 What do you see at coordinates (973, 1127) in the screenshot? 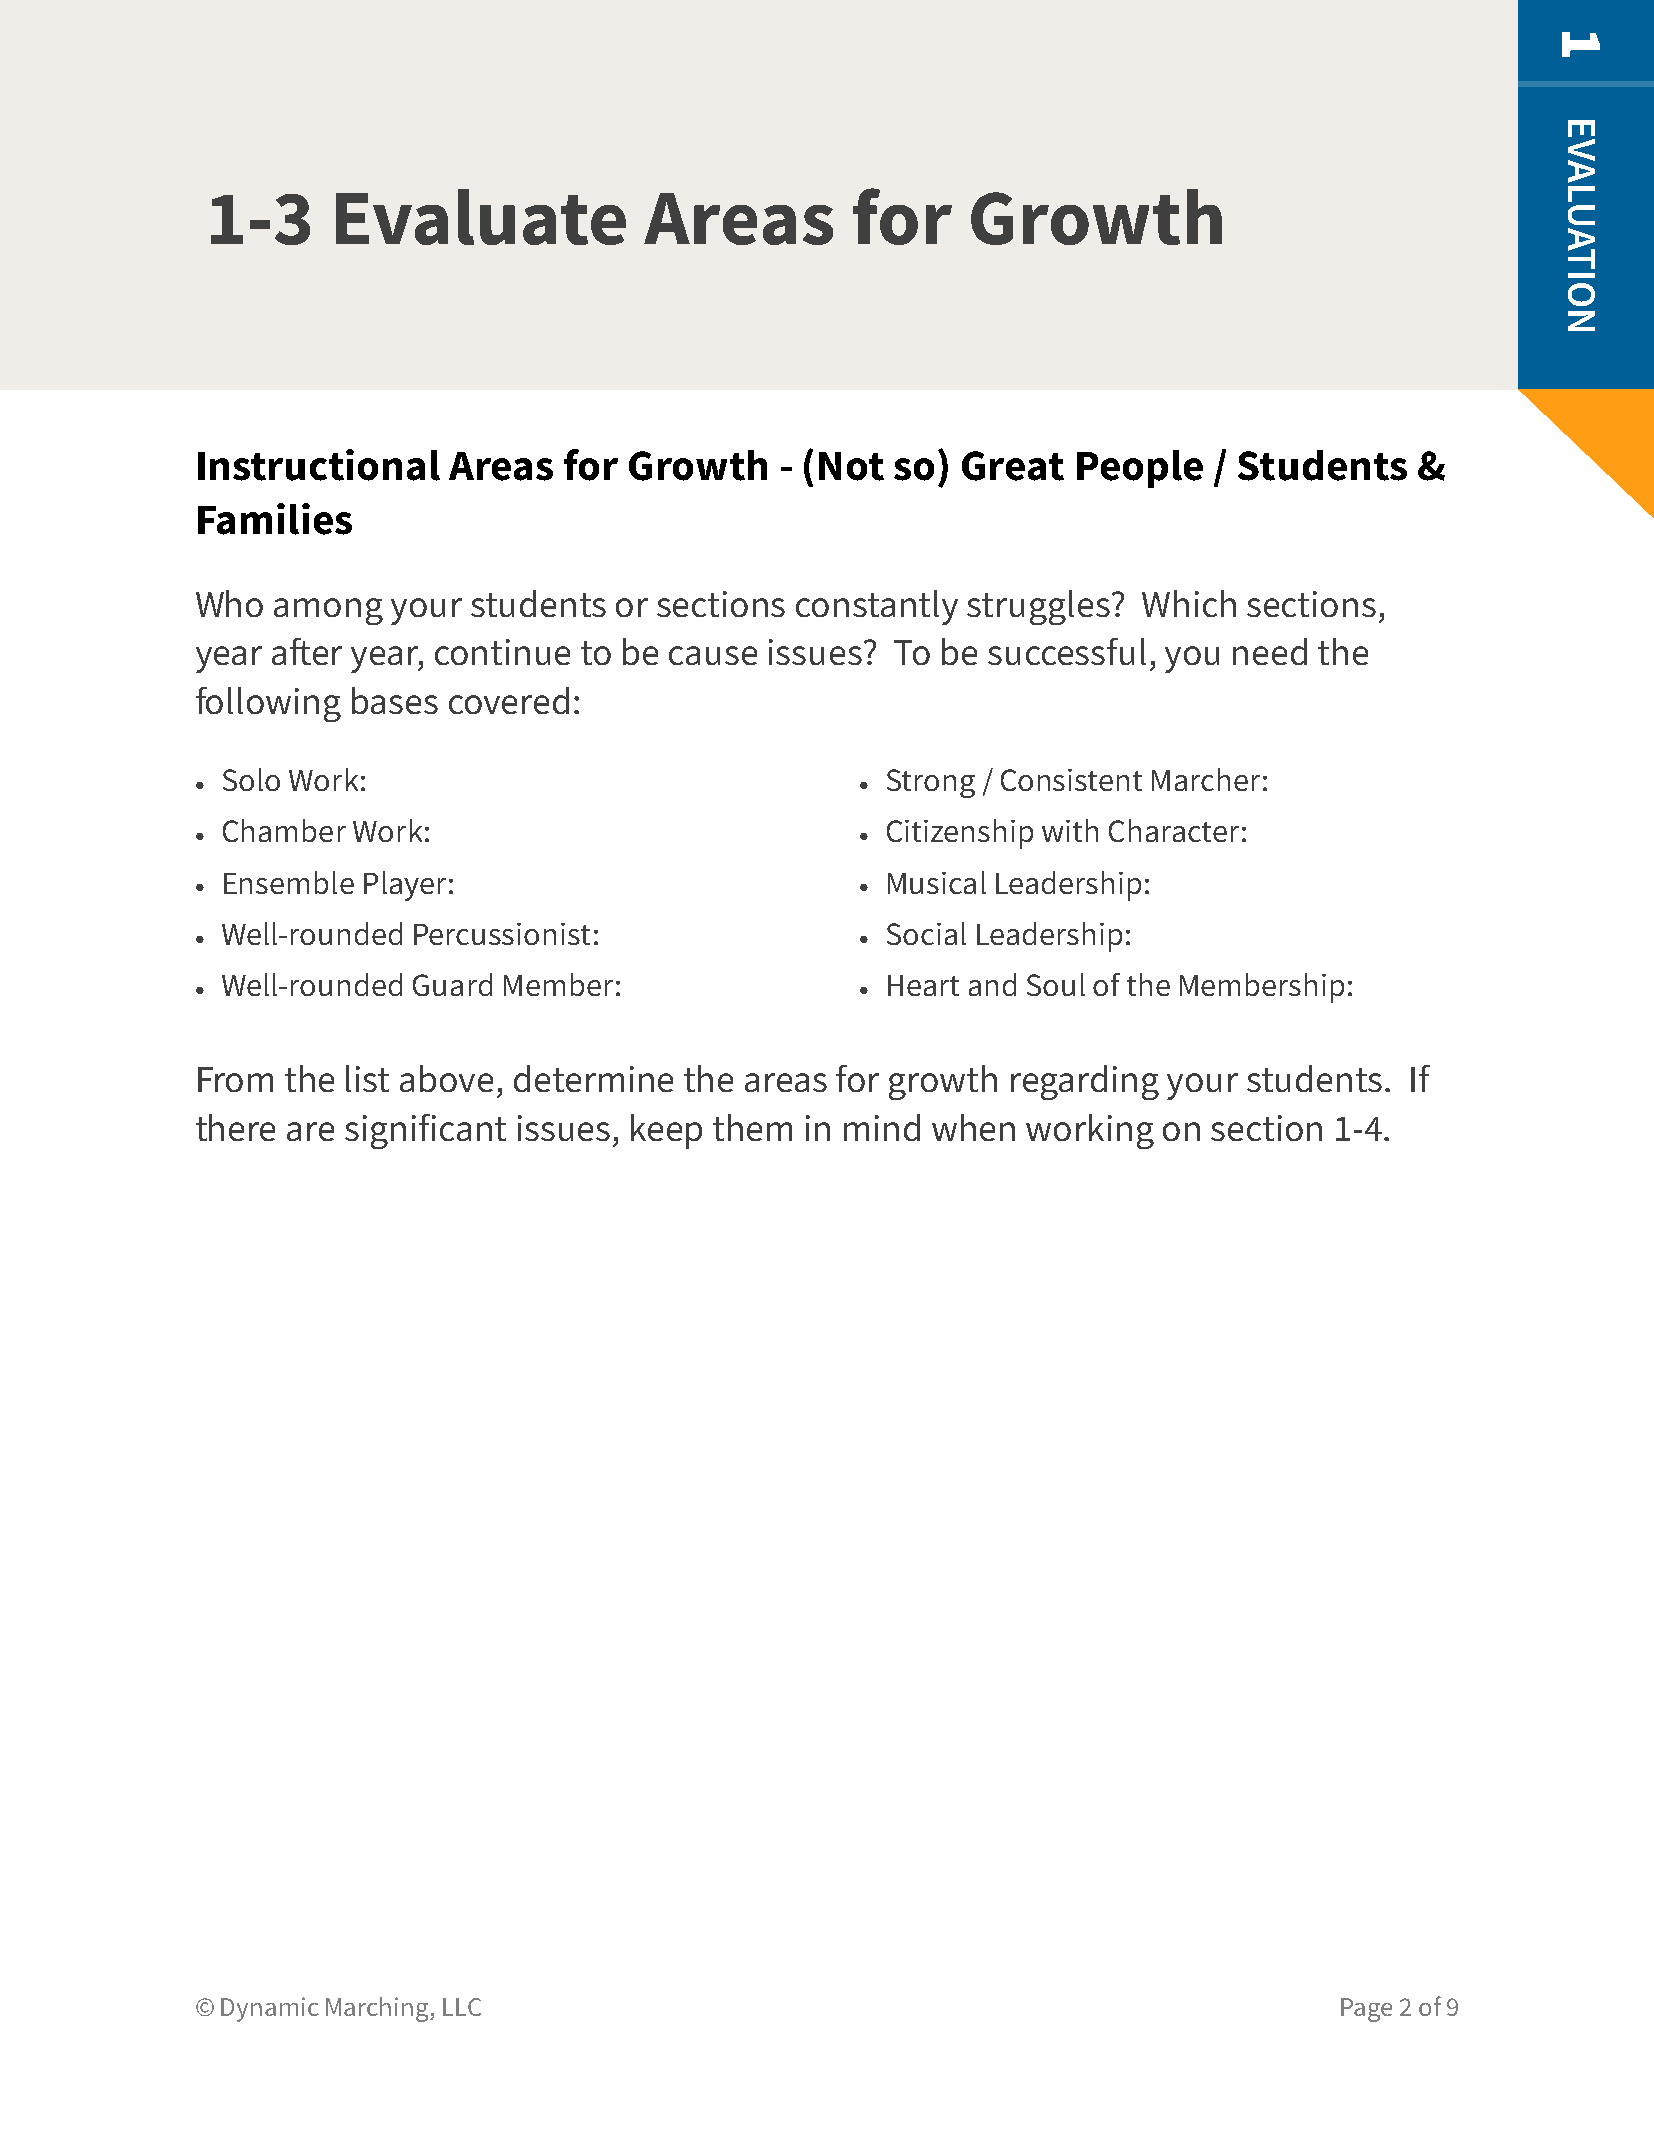
I see `when` at bounding box center [973, 1127].
